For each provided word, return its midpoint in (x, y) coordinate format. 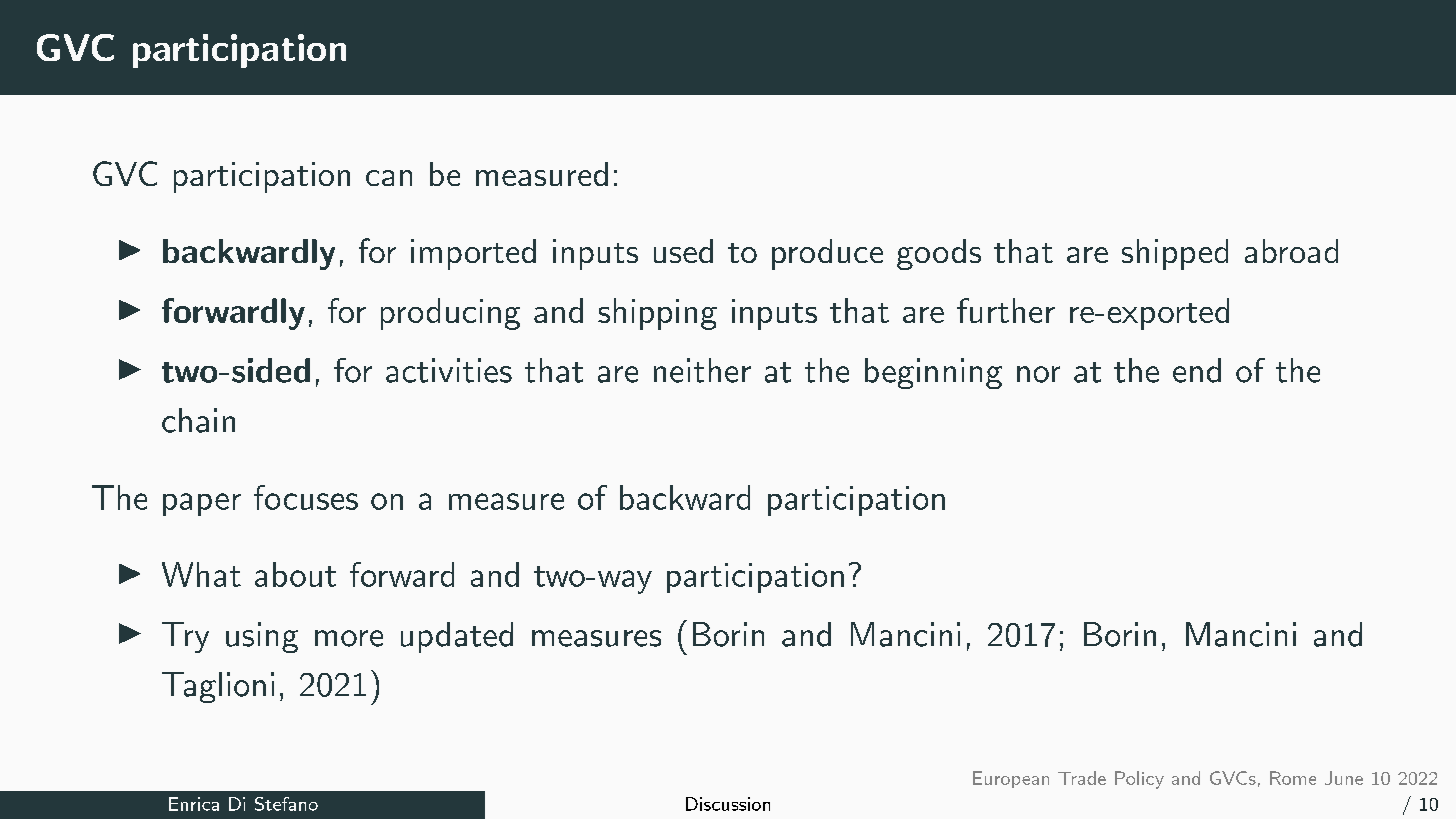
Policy (1139, 780)
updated (457, 637)
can (389, 178)
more (349, 638)
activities (449, 370)
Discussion (728, 804)
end (1197, 370)
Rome (1293, 778)
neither (702, 370)
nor (1038, 374)
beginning (933, 373)
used (683, 251)
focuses (306, 497)
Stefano (286, 804)
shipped (1175, 254)
